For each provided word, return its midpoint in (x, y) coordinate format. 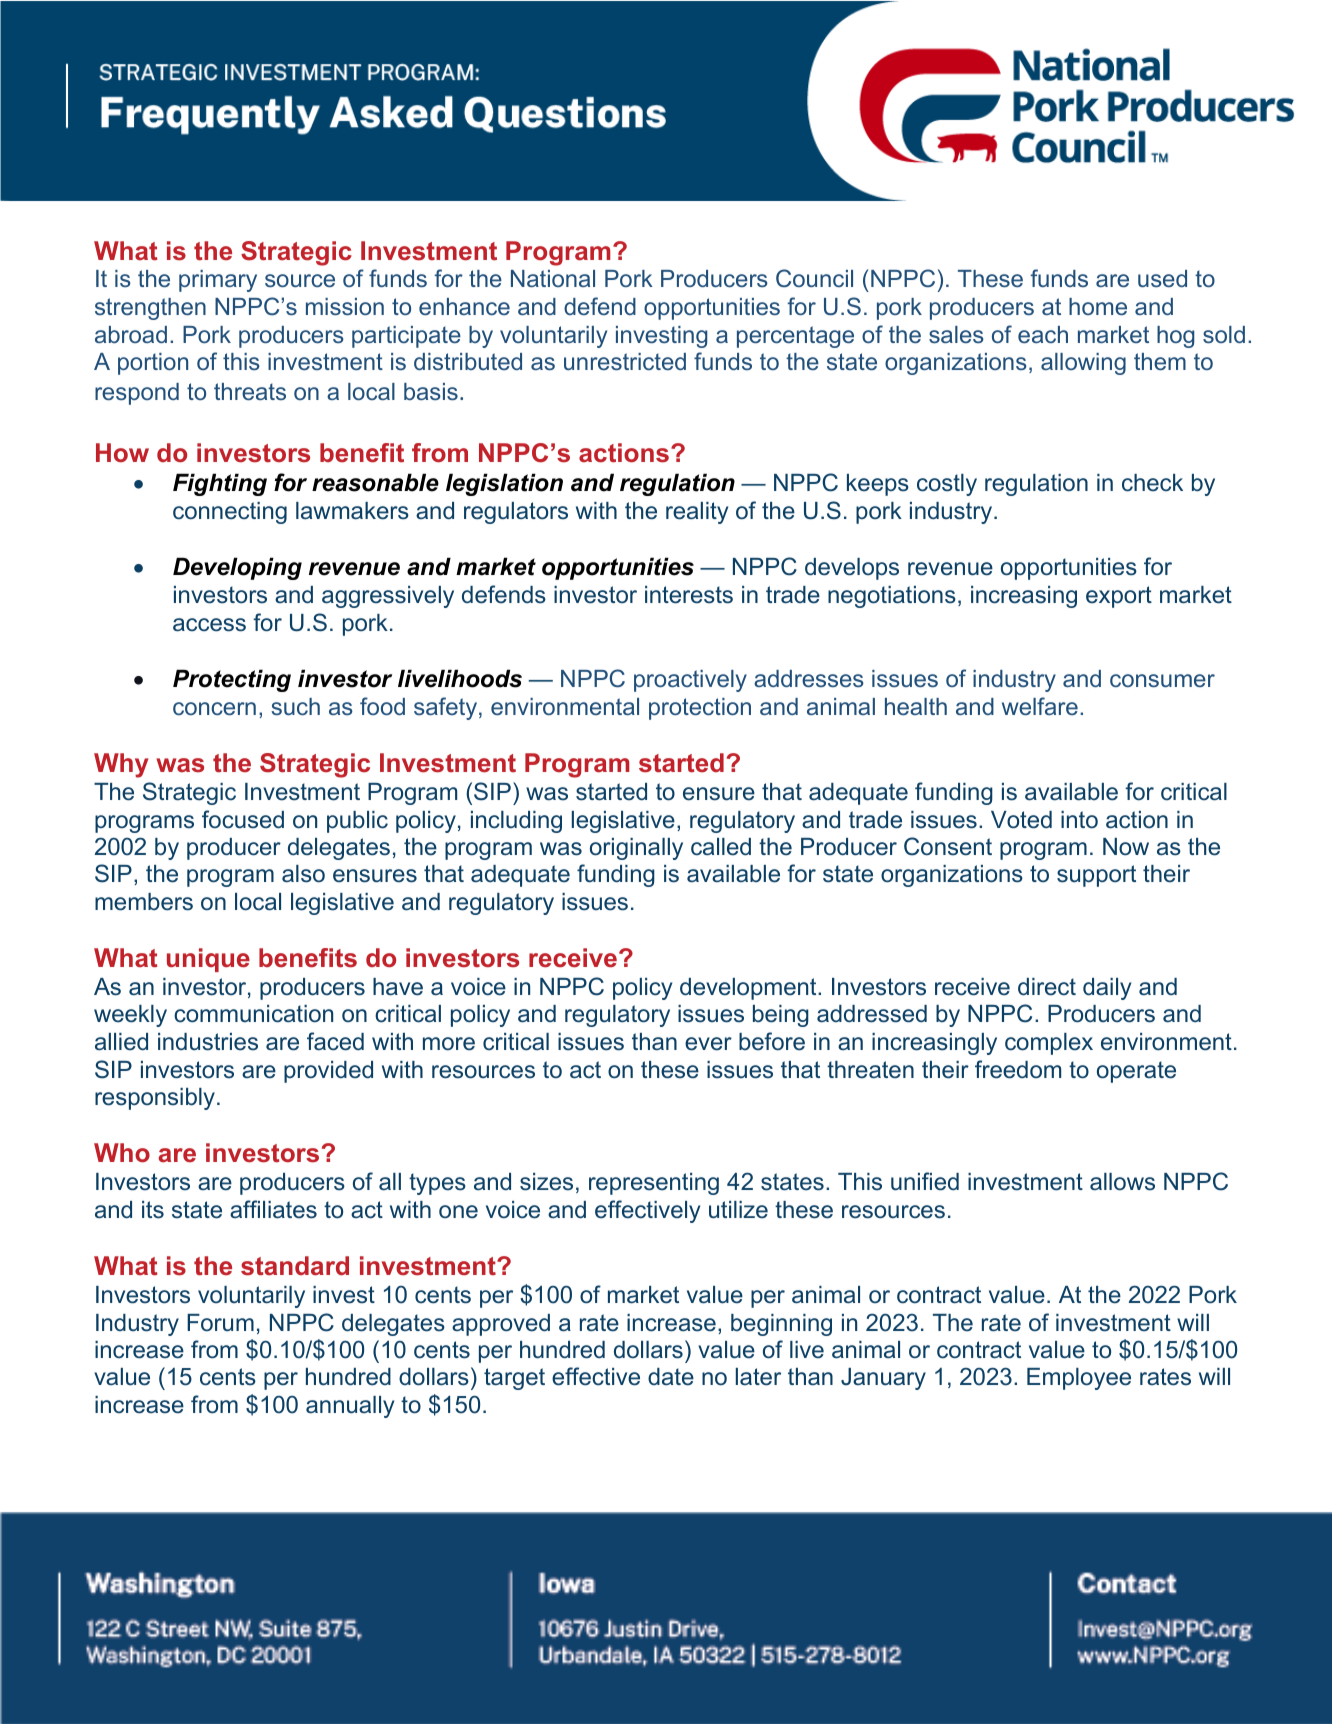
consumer (1162, 680)
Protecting (232, 680)
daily (1107, 989)
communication (253, 1014)
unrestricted (625, 361)
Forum (220, 1323)
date (671, 1377)
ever (708, 1044)
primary (218, 281)
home (1098, 306)
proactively (690, 681)
